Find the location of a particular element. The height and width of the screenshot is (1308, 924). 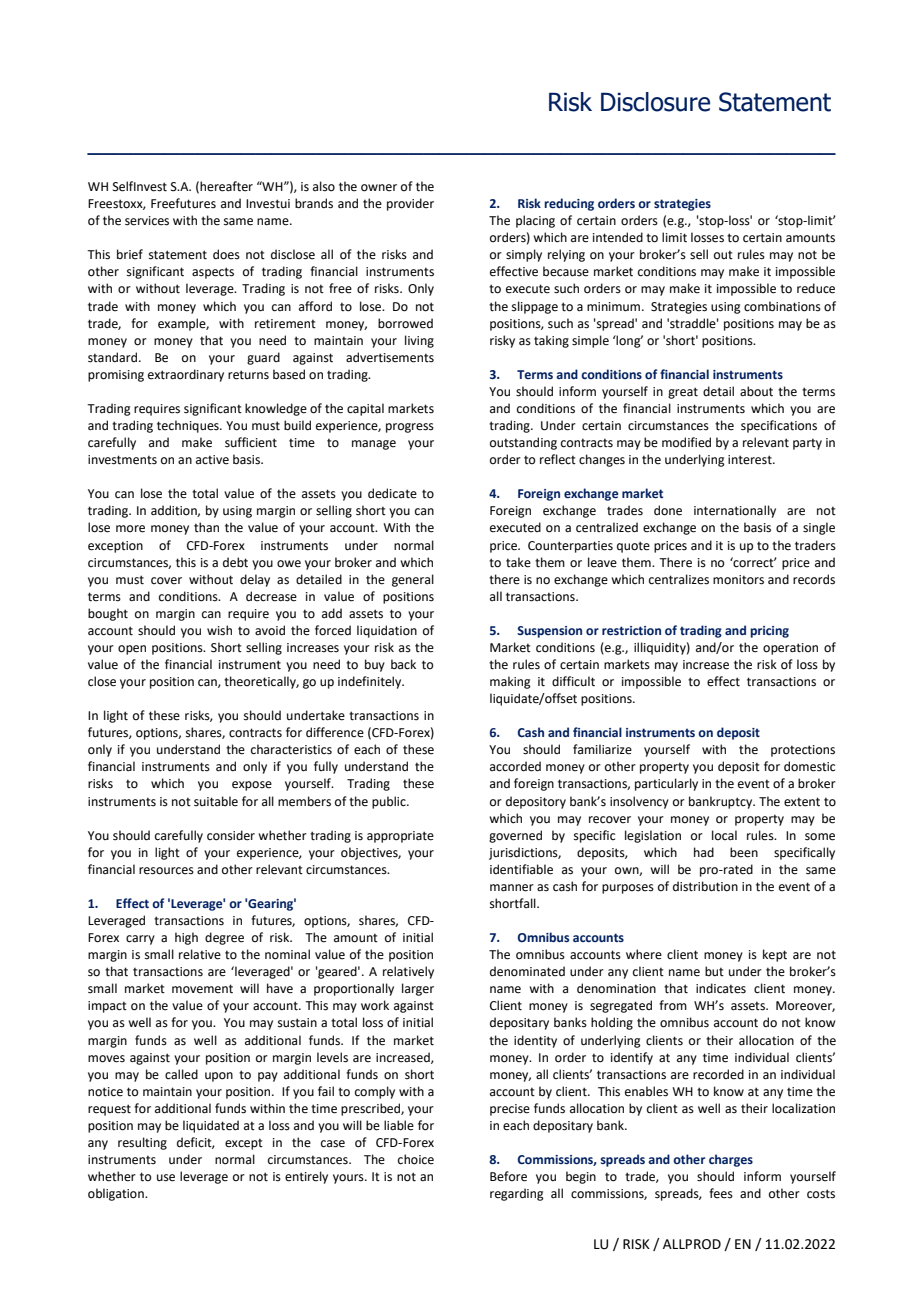

Disclosure is located at coordinates (655, 102).
